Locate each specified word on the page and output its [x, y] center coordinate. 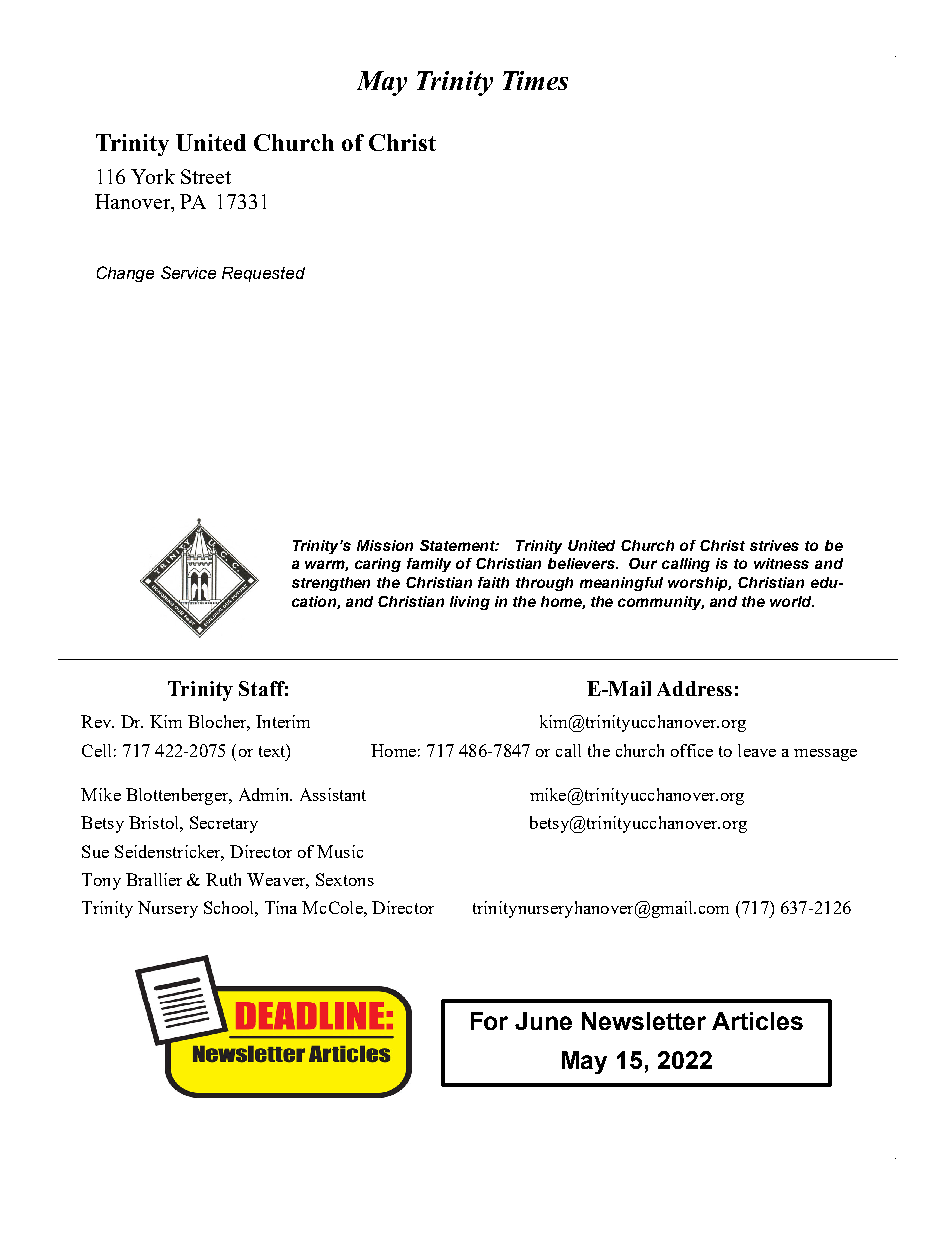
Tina [281, 907]
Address [694, 688]
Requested [263, 274]
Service [188, 272]
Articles [757, 1021]
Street [206, 176]
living [470, 603]
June [543, 1021]
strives [774, 545]
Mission [385, 545]
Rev [97, 721]
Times [535, 80]
